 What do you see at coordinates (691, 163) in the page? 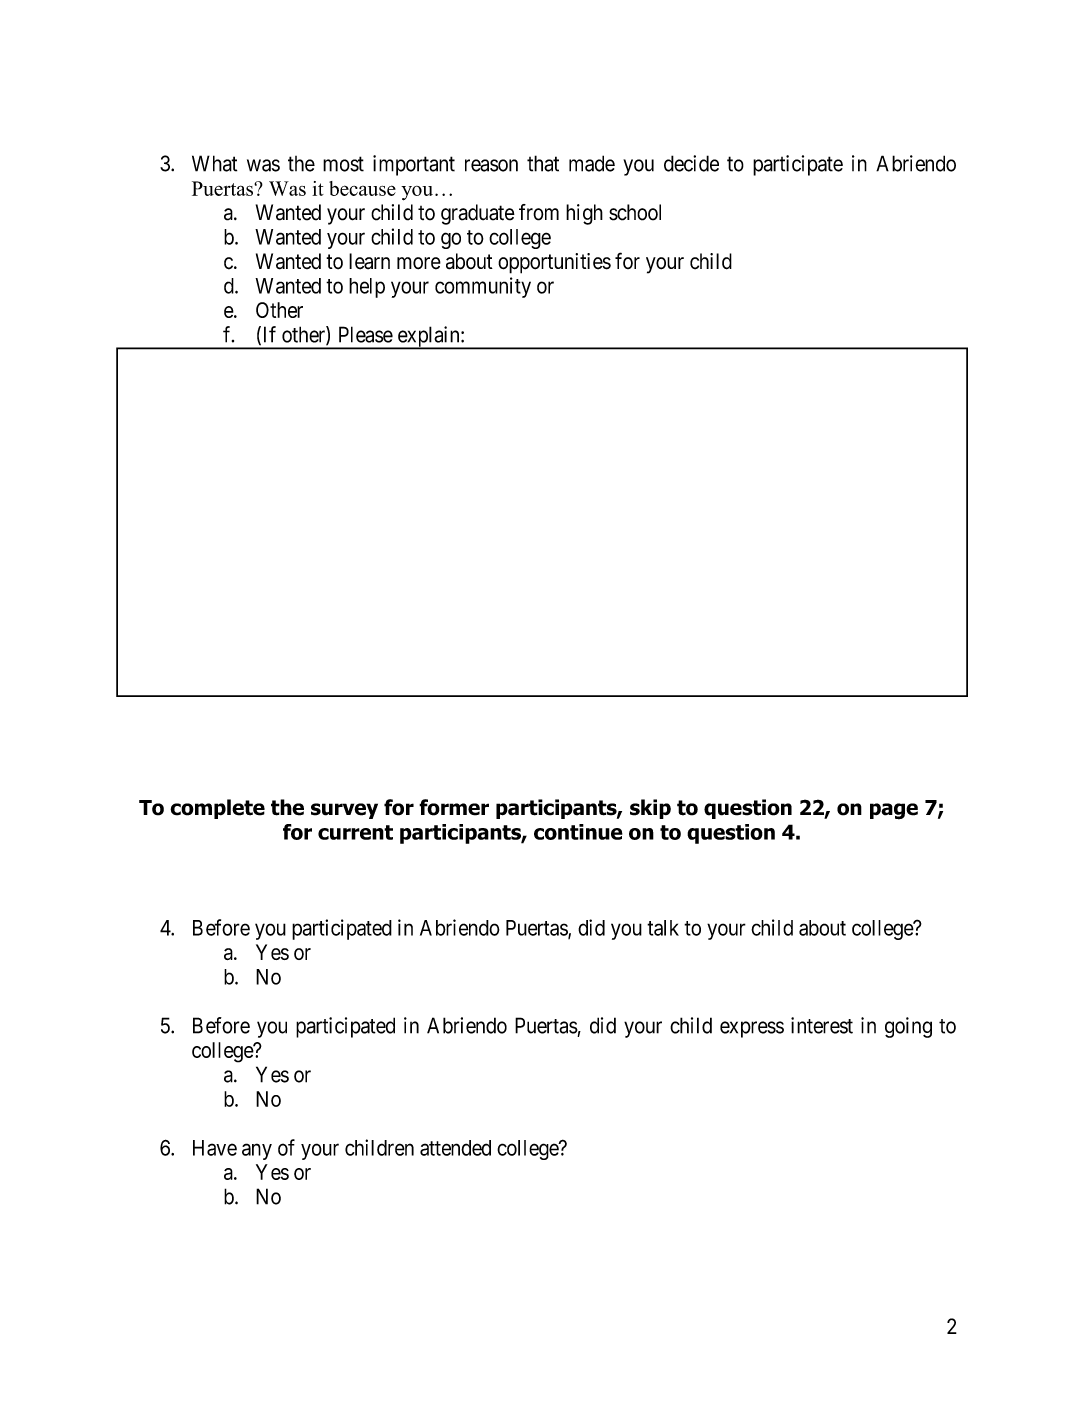
I see `decide` at bounding box center [691, 163].
